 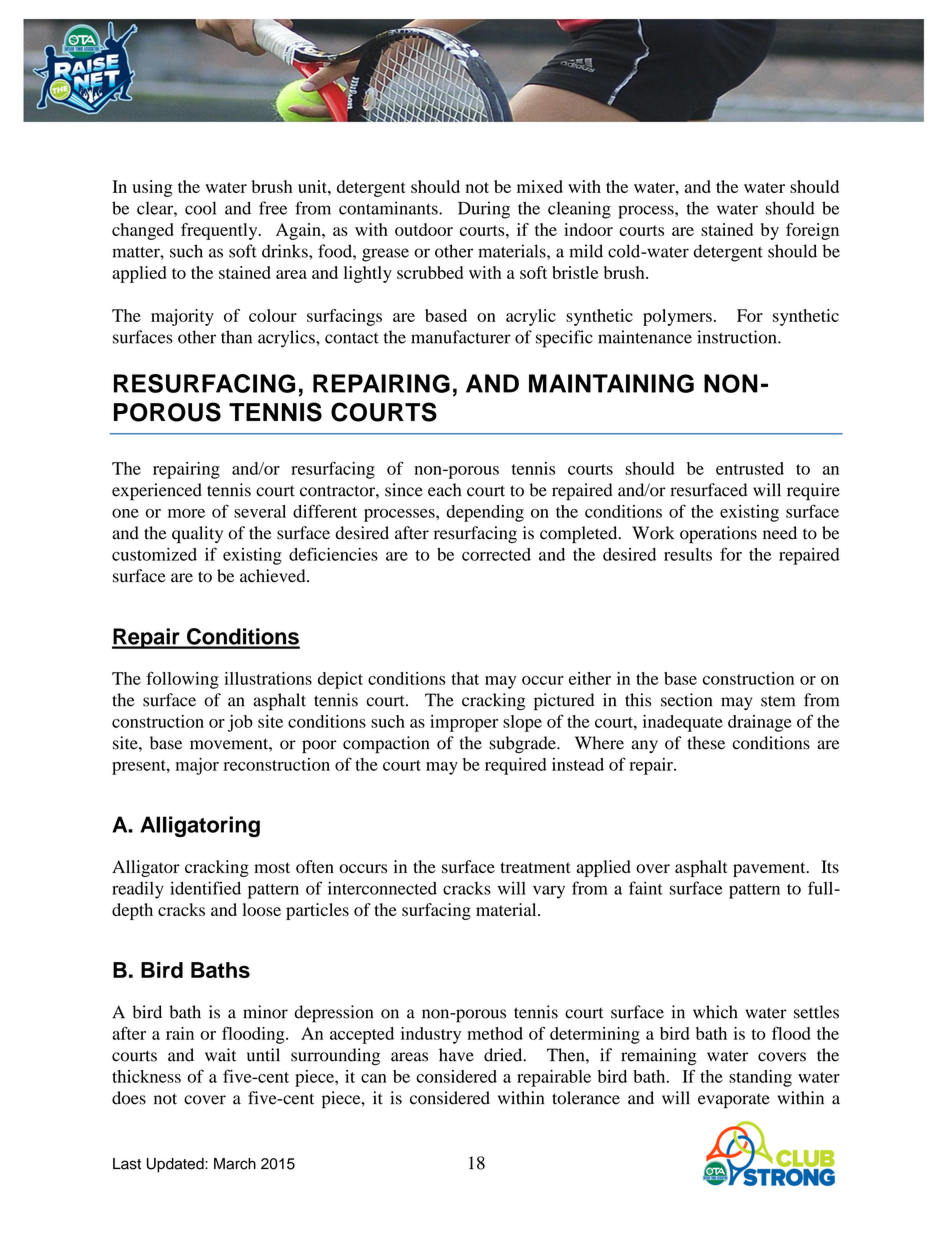 What do you see at coordinates (734, 1101) in the image?
I see `evaporate` at bounding box center [734, 1101].
